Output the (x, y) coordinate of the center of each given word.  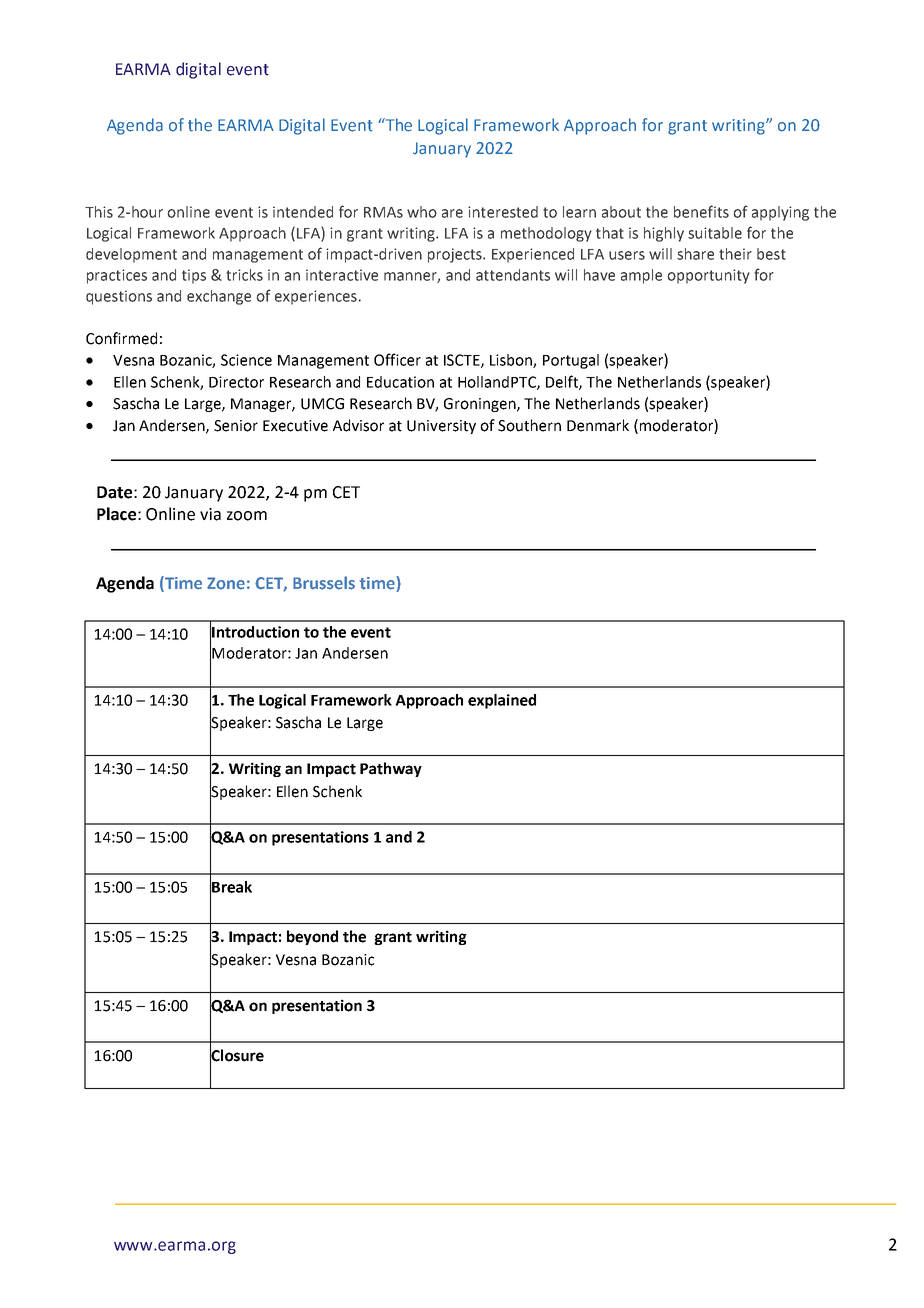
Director (236, 382)
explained (502, 701)
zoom (247, 516)
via (210, 514)
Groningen (481, 405)
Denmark (598, 425)
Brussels (324, 583)
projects (456, 255)
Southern (529, 425)
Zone (226, 583)
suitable (715, 233)
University (441, 427)
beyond (312, 937)
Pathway (391, 769)
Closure (237, 1055)
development (131, 255)
